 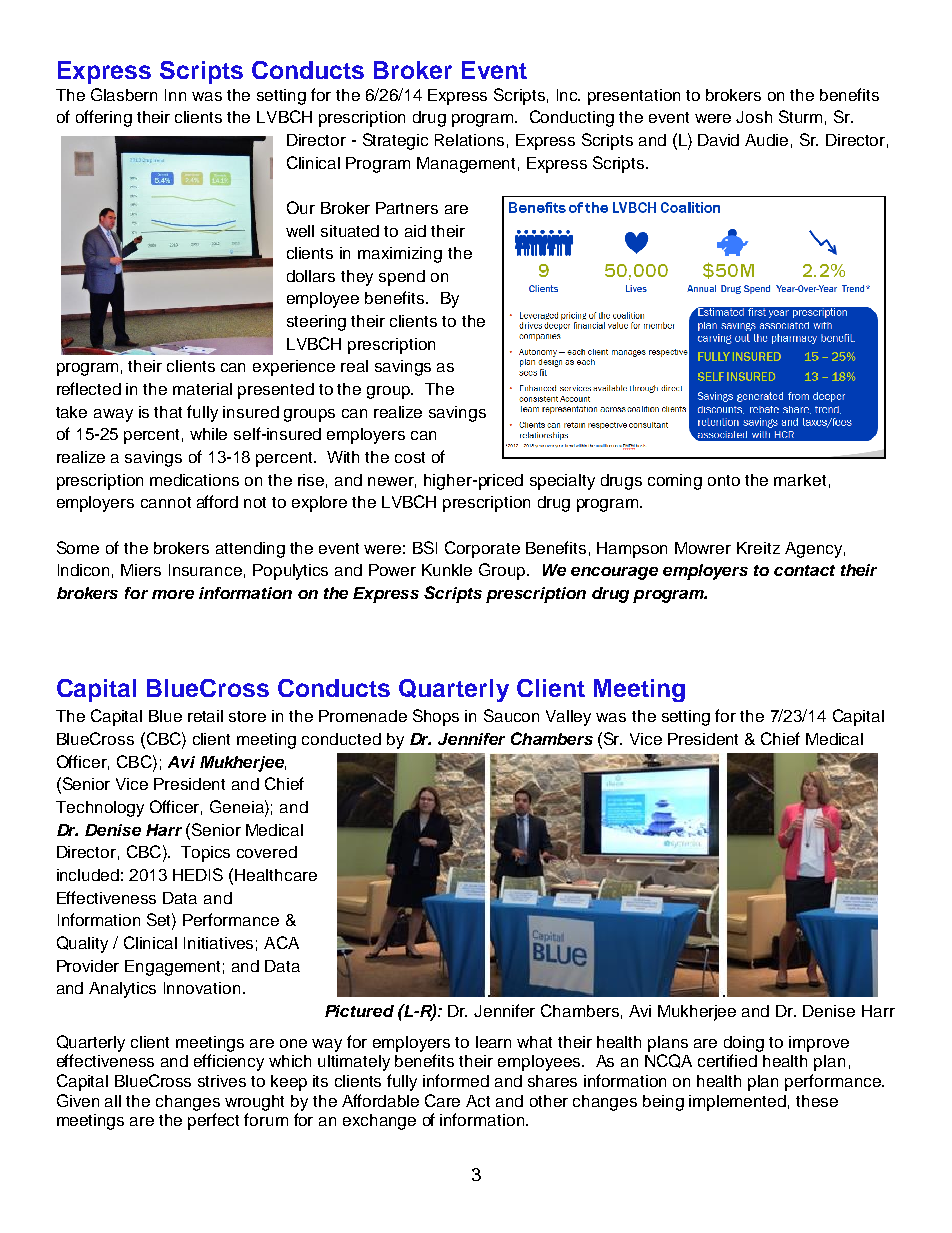 I want to click on Power, so click(x=392, y=570).
